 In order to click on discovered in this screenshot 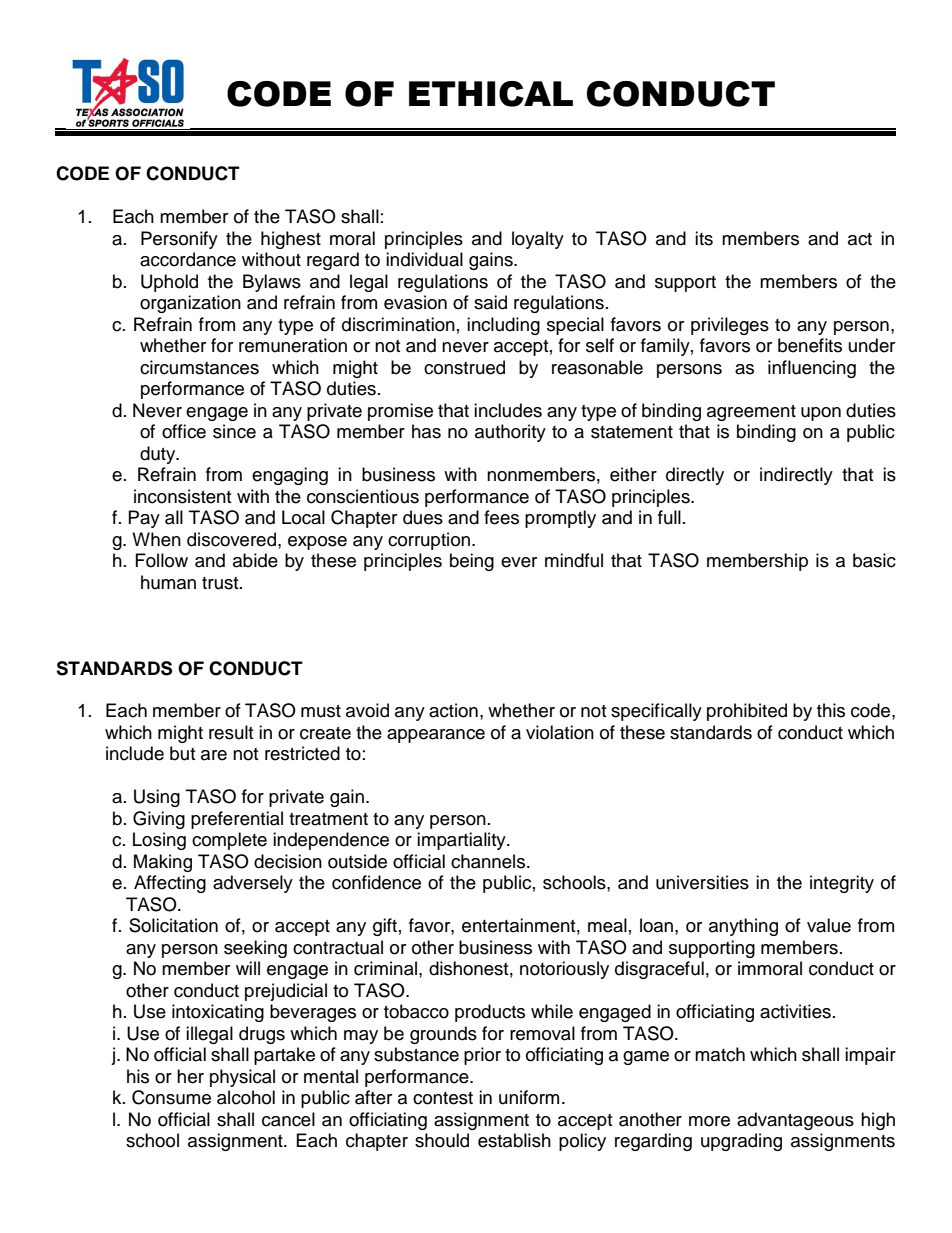, I will do `click(231, 539)`.
